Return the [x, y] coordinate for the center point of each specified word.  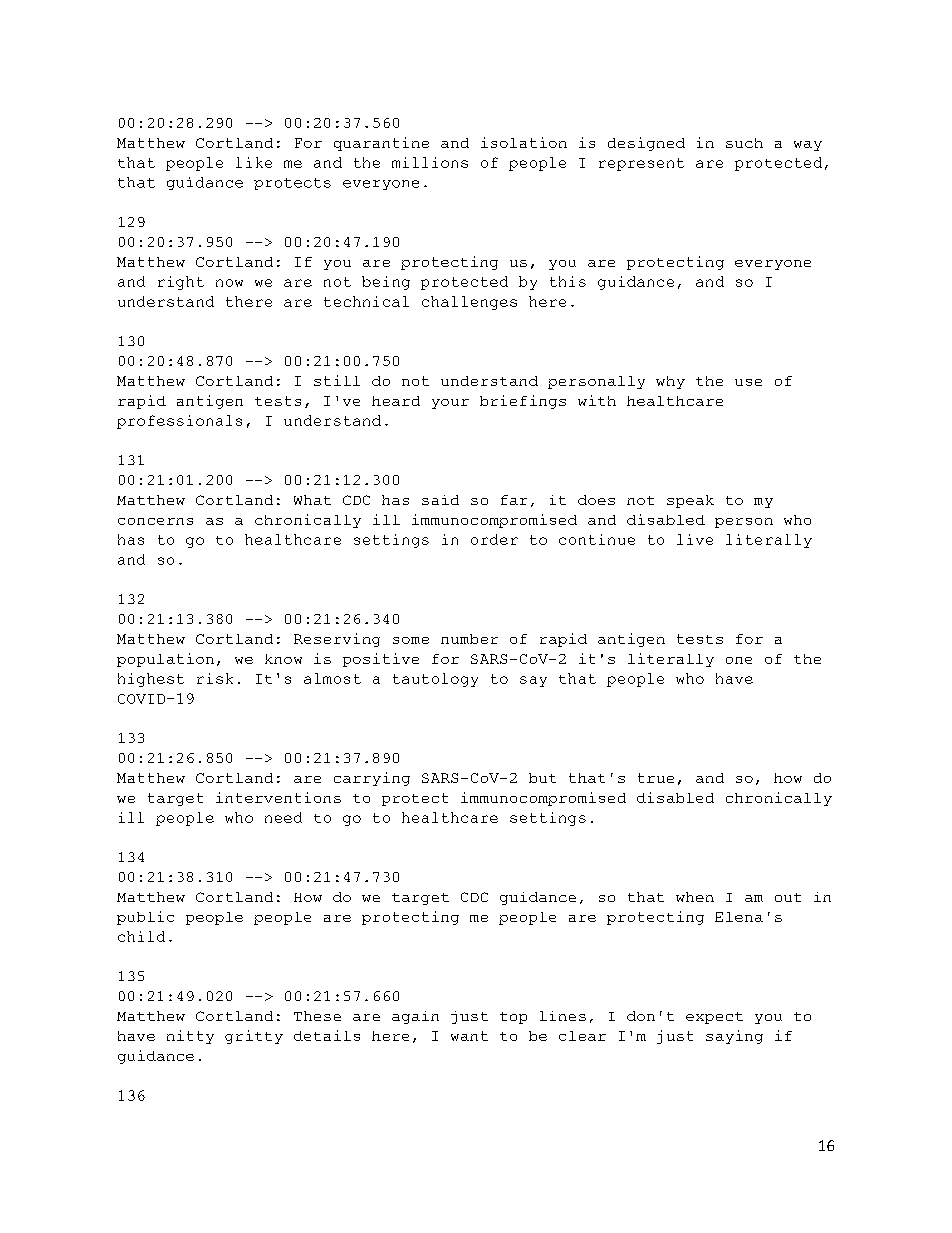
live [695, 539]
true [656, 778]
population [165, 660]
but [542, 778]
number [469, 639]
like [254, 162]
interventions [278, 797]
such [744, 143]
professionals [179, 422]
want [469, 1036]
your [450, 404]
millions [430, 162]
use [748, 382]
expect [714, 1018]
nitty [190, 1037]
